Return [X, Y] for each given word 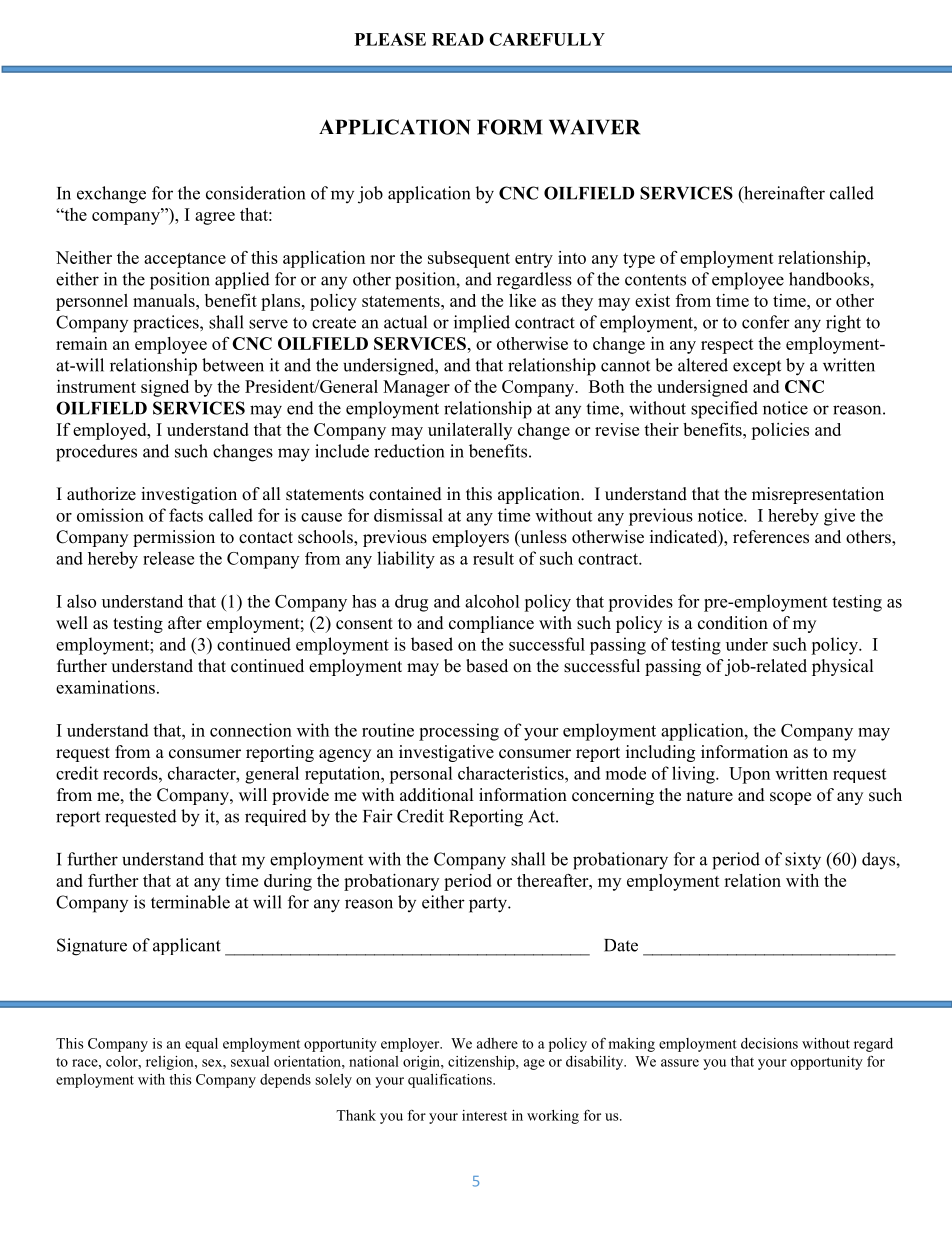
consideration [255, 193]
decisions [769, 1043]
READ [458, 39]
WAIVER [594, 127]
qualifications [451, 1080]
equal [201, 1045]
